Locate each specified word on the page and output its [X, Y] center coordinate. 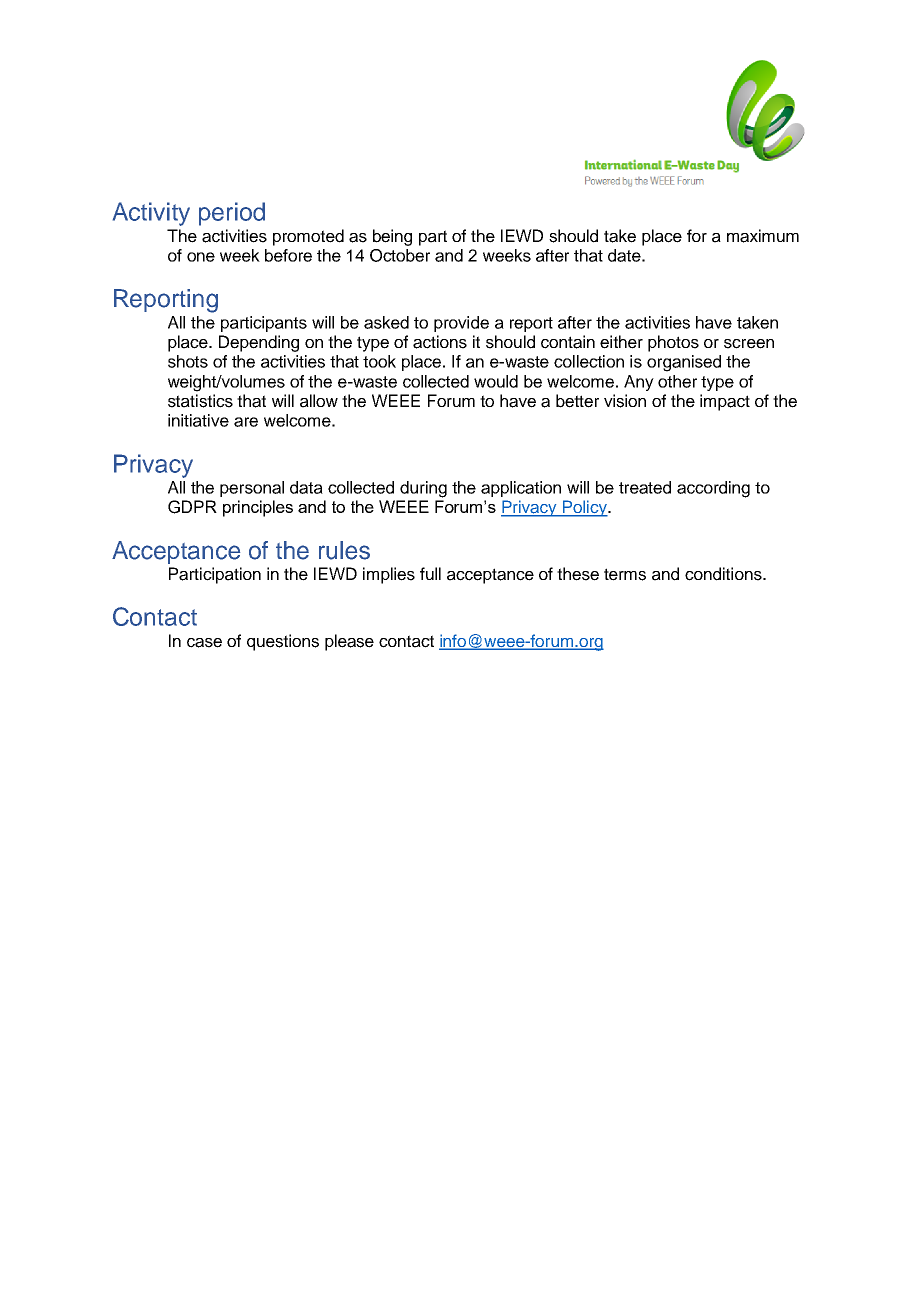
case [204, 643]
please [349, 642]
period [232, 214]
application [521, 489]
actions [440, 342]
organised [684, 363]
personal [252, 489]
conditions [724, 574]
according [713, 489]
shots [188, 361]
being [392, 237]
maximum [763, 236]
